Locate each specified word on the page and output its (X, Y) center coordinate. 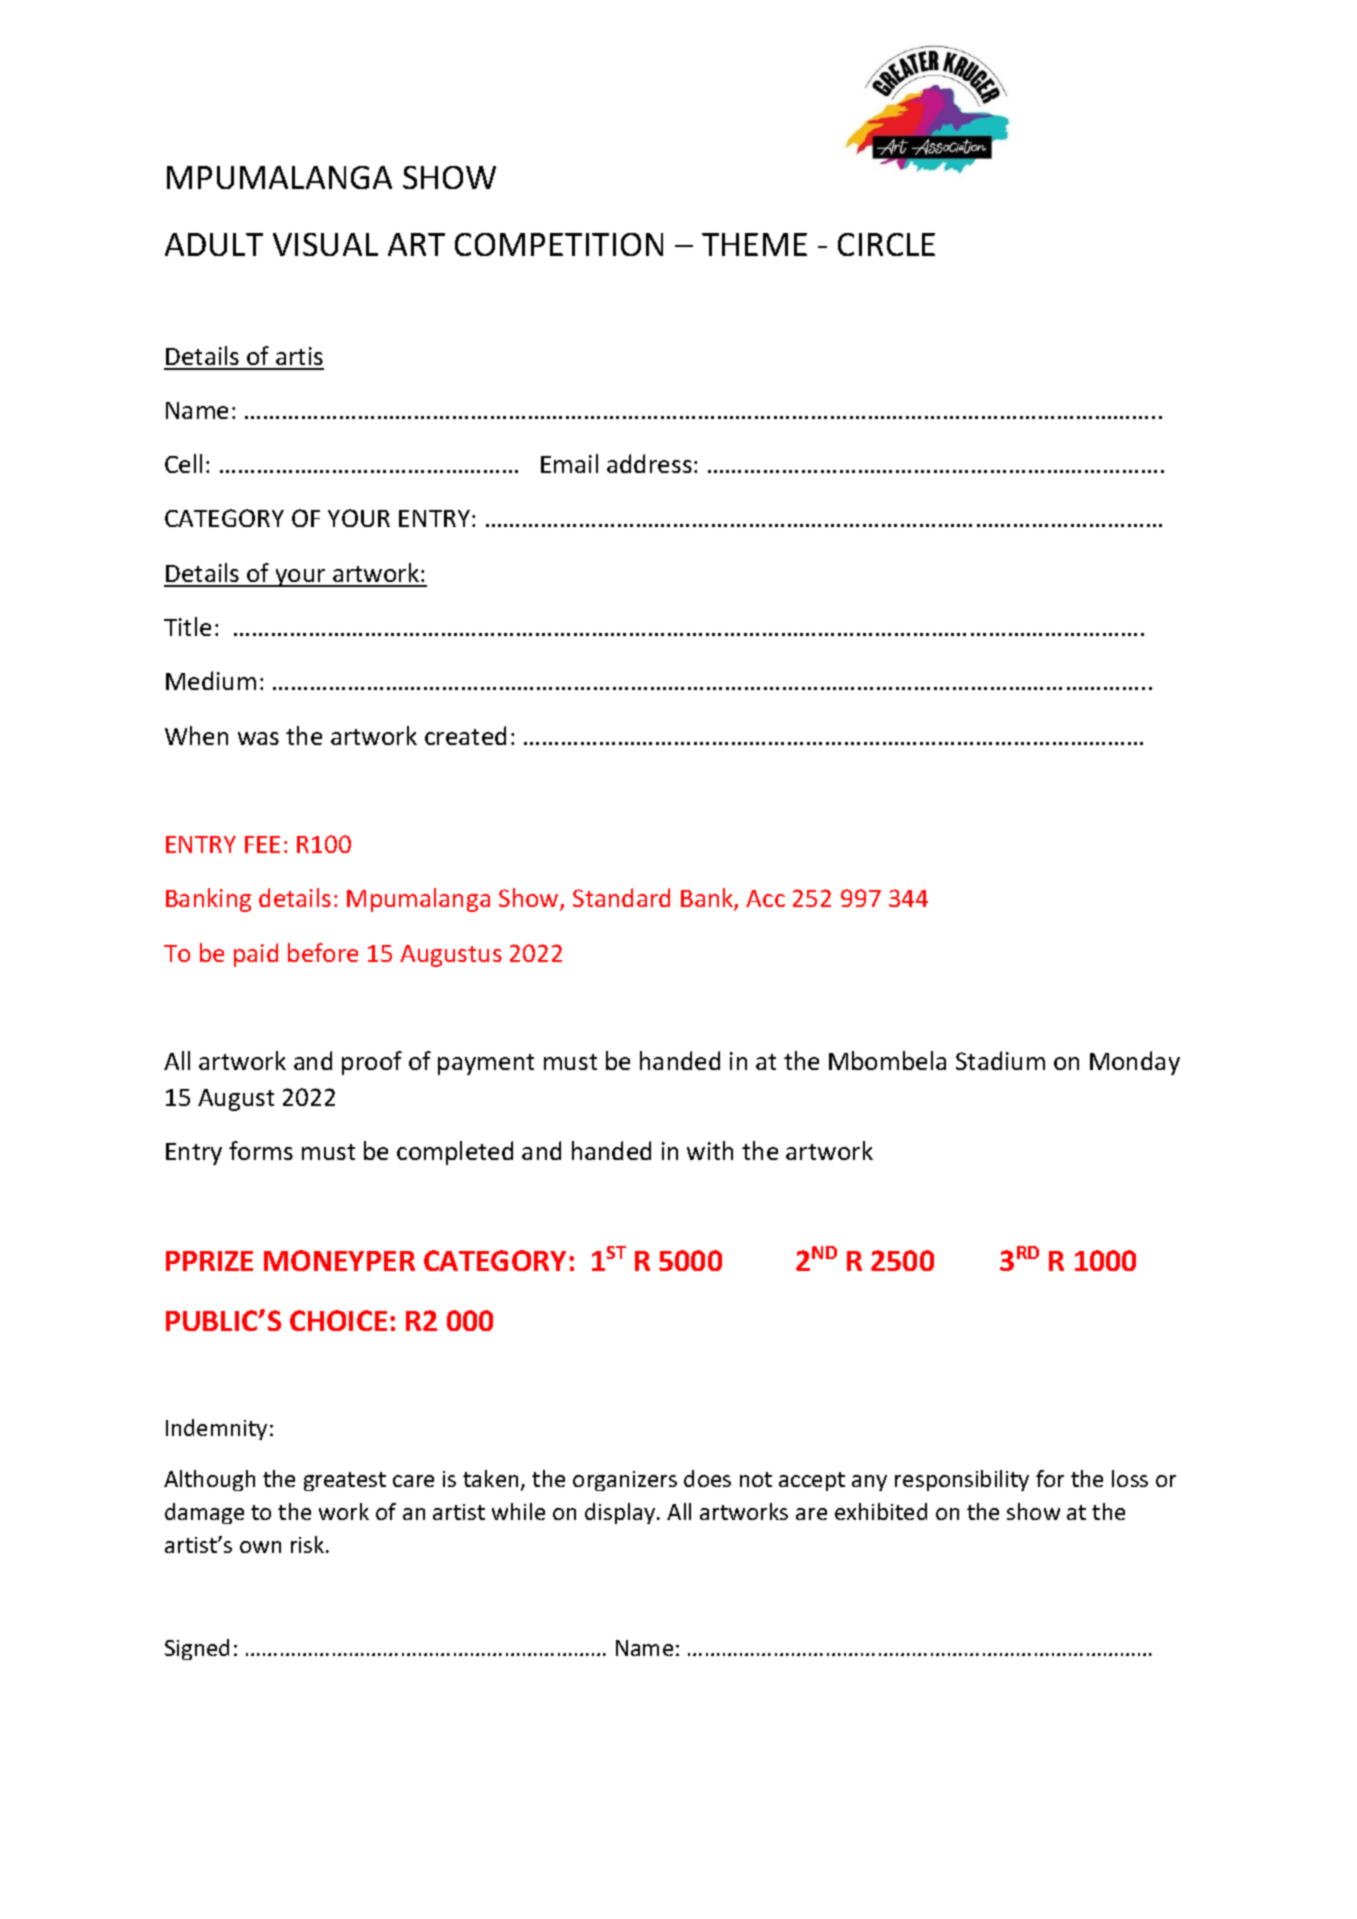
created (465, 735)
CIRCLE (886, 244)
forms (261, 1150)
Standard (621, 897)
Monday (1135, 1063)
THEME (754, 244)
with (710, 1150)
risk (309, 1544)
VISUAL (325, 244)
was (258, 738)
